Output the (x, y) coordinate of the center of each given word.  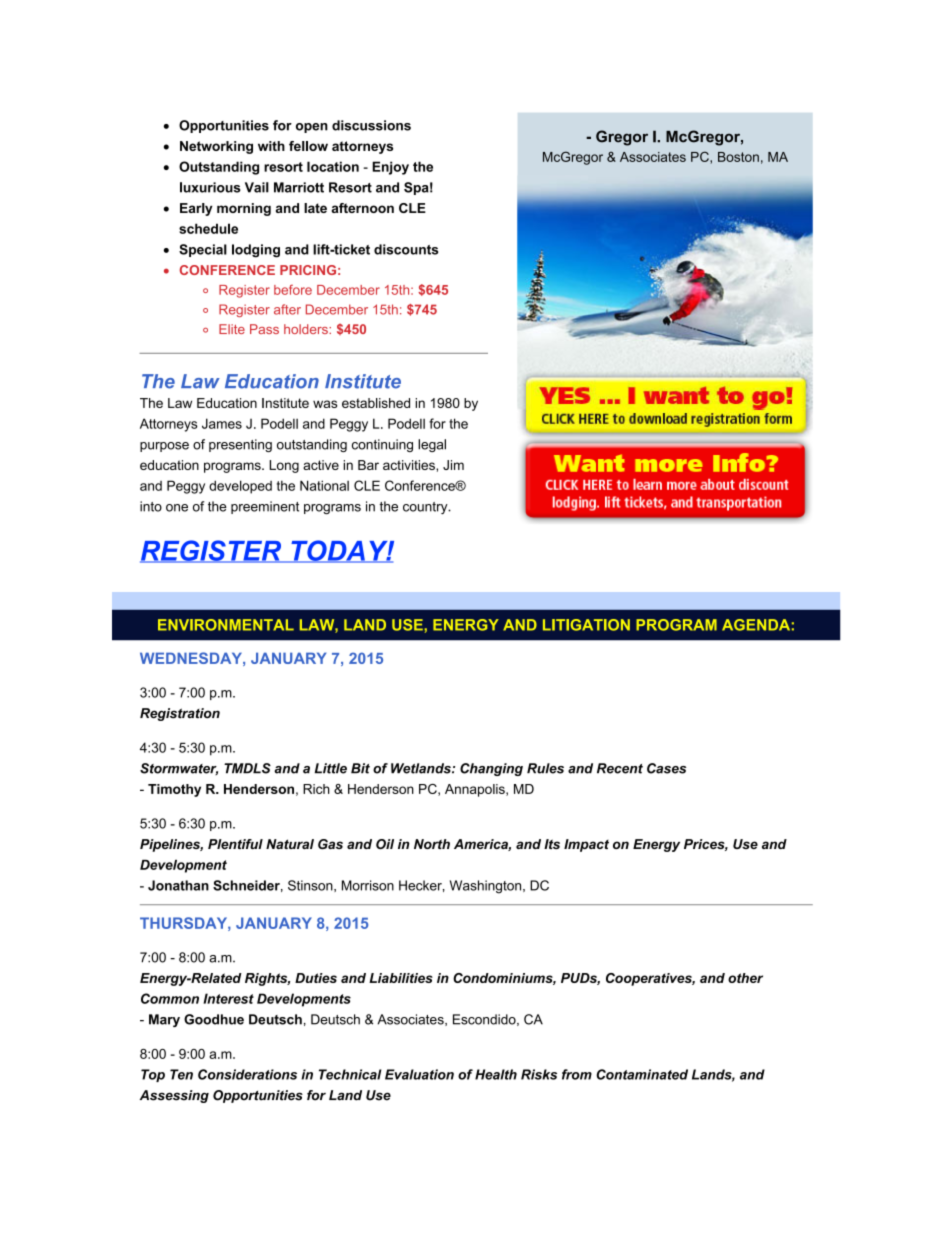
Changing (491, 769)
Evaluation (419, 1074)
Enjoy (390, 168)
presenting (240, 445)
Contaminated (642, 1074)
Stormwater (179, 769)
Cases (666, 768)
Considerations (247, 1074)
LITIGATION (586, 625)
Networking (216, 147)
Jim (453, 465)
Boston (738, 157)
